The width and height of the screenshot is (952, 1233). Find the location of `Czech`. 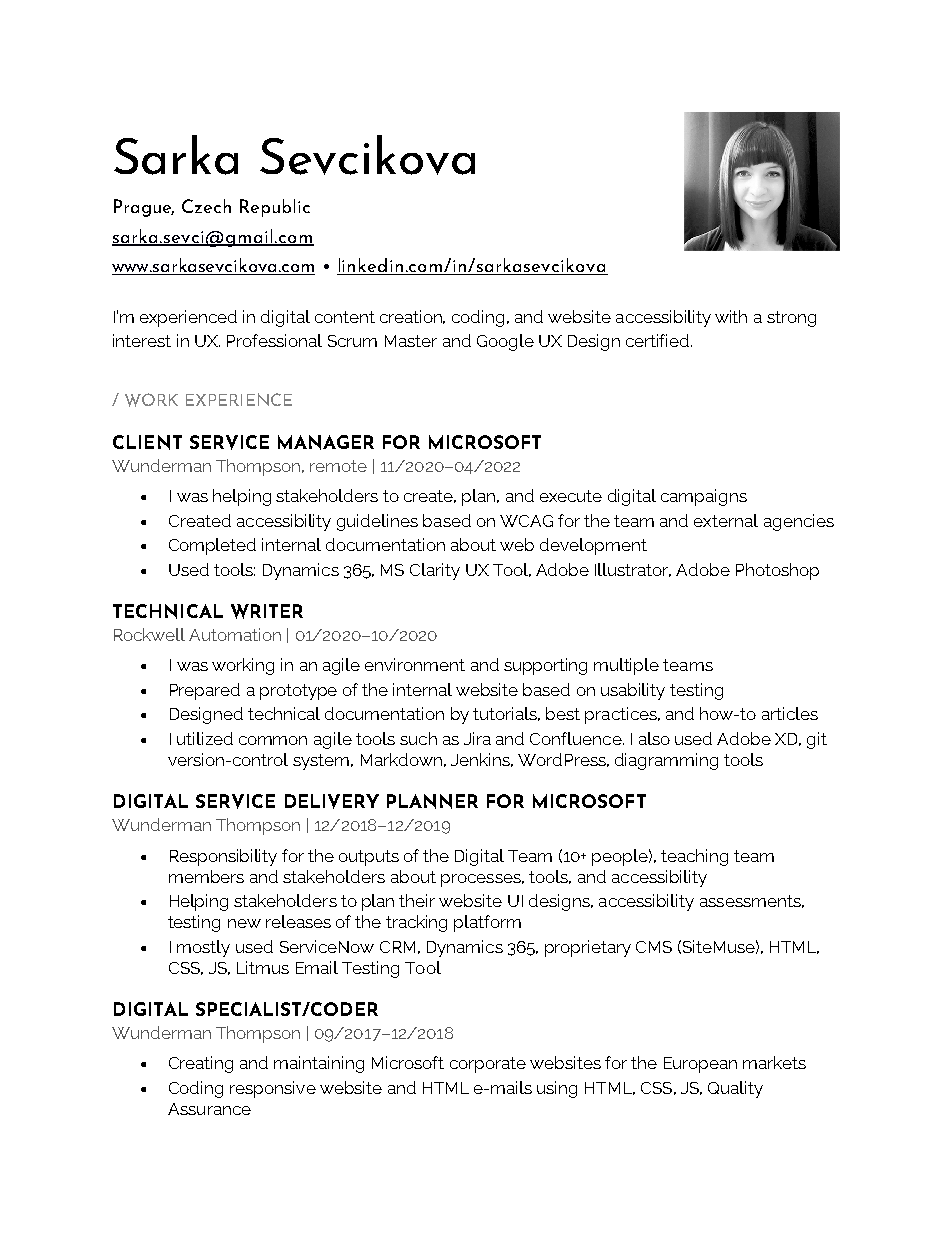

Czech is located at coordinates (206, 206).
